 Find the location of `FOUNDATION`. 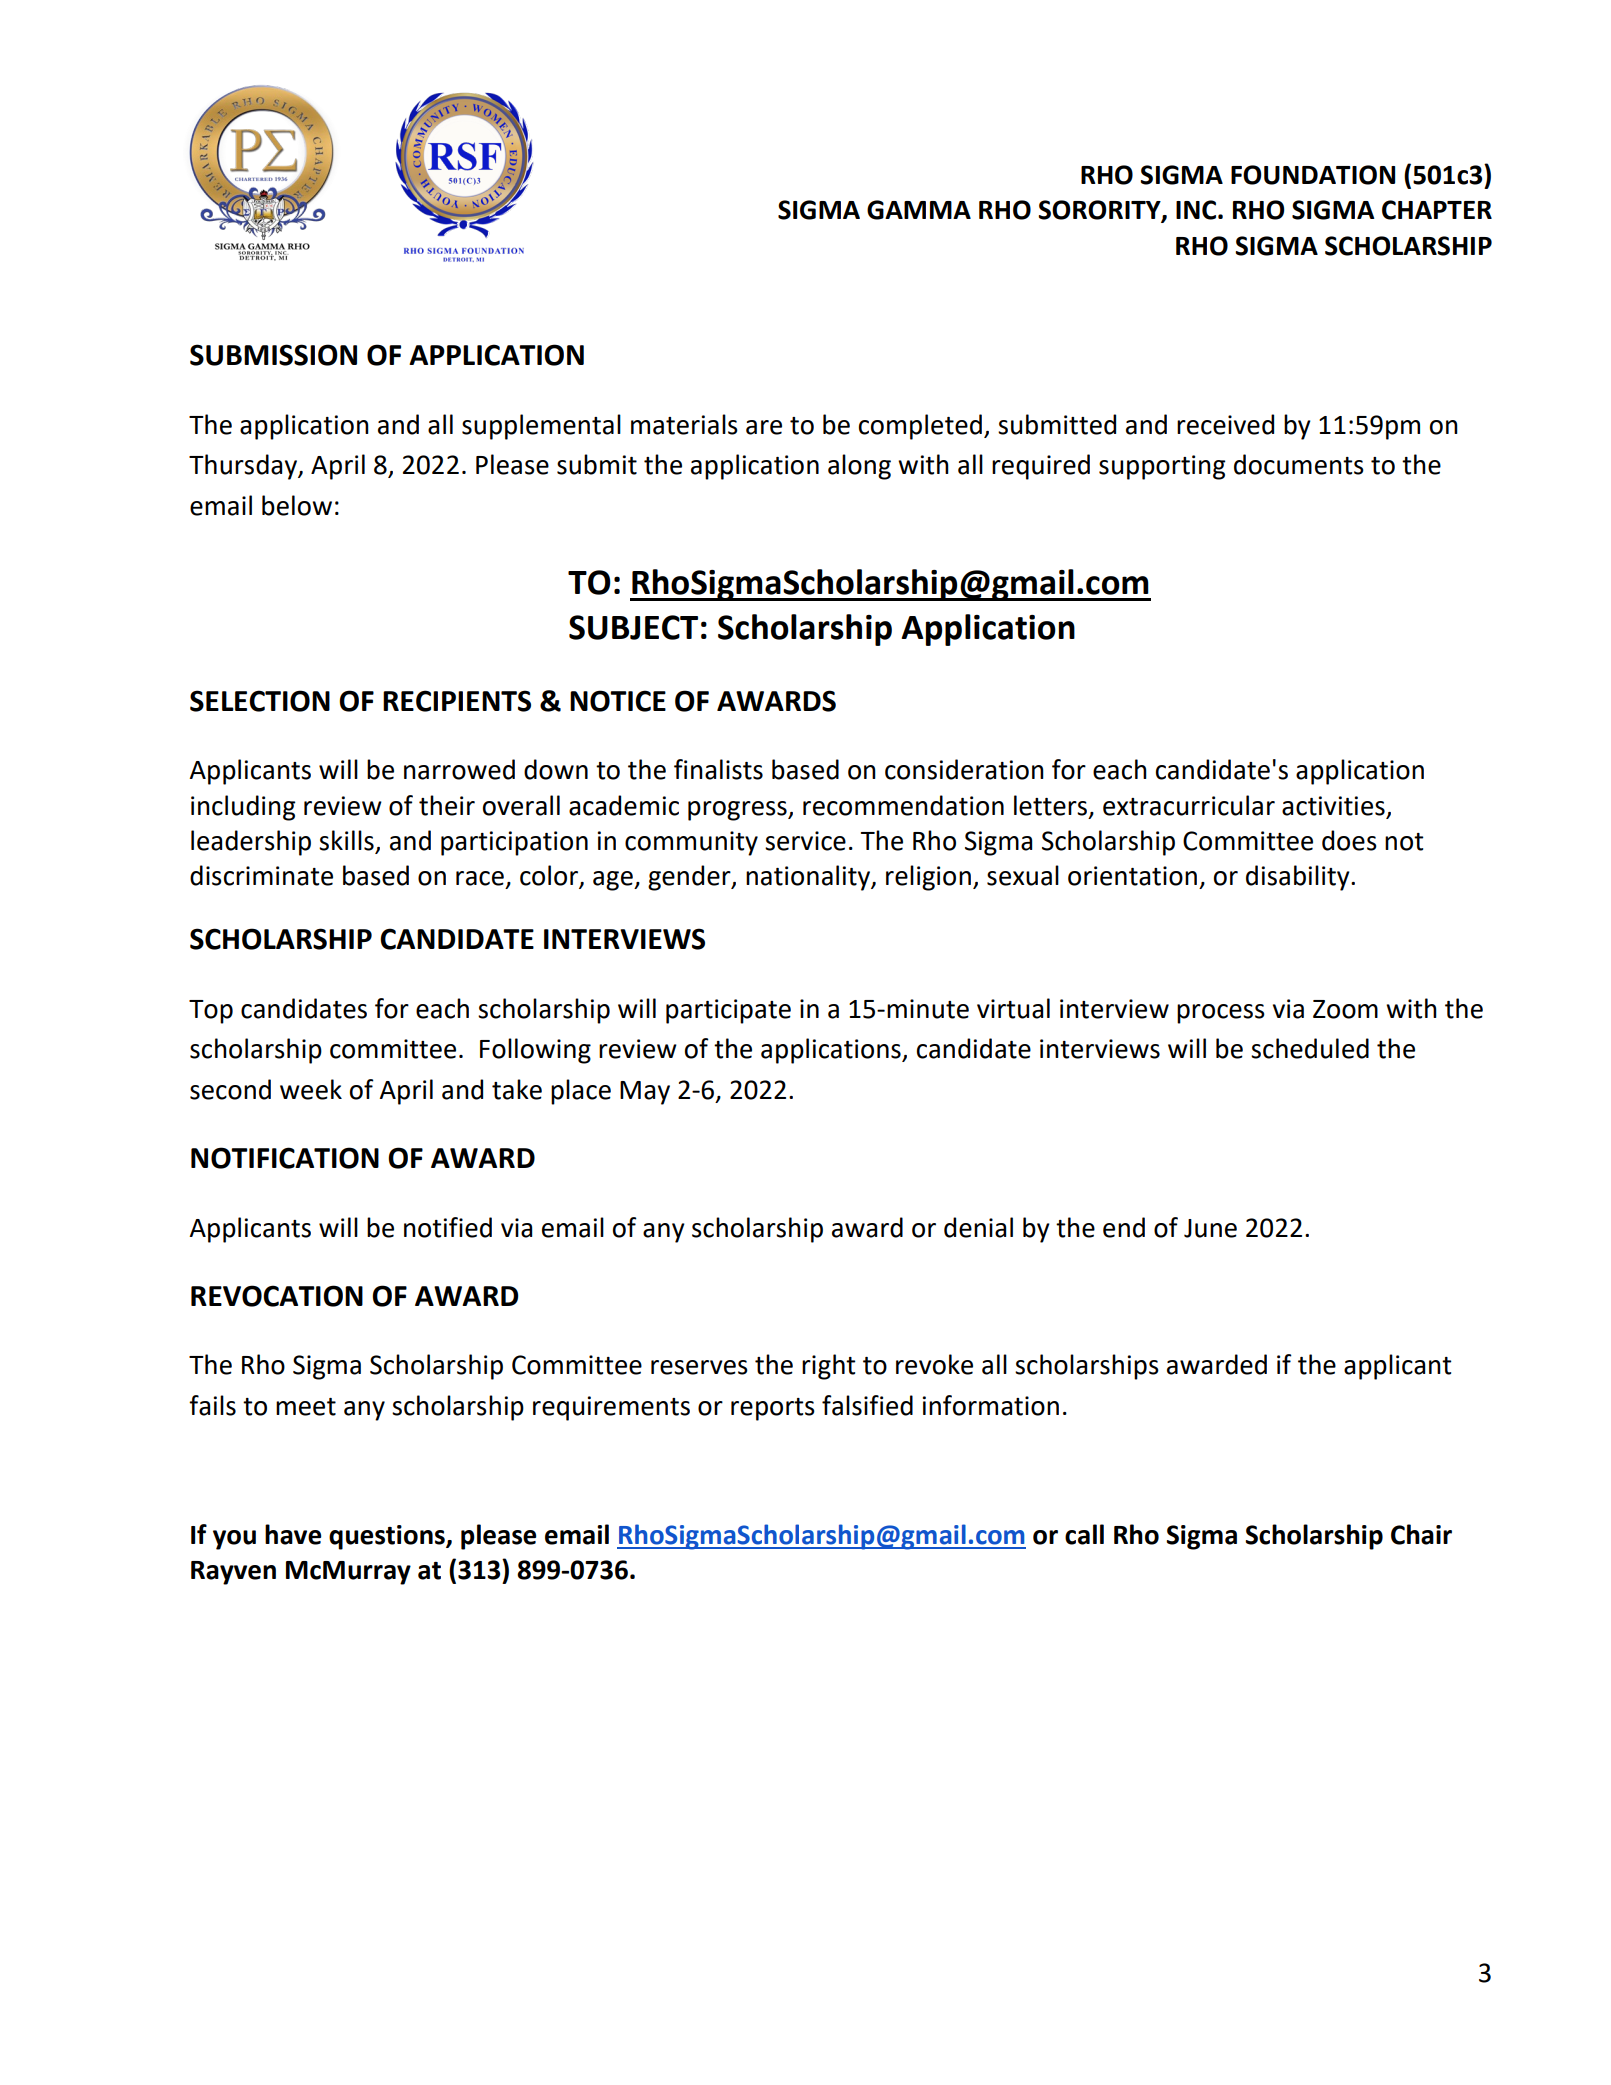

FOUNDATION is located at coordinates (1313, 175).
